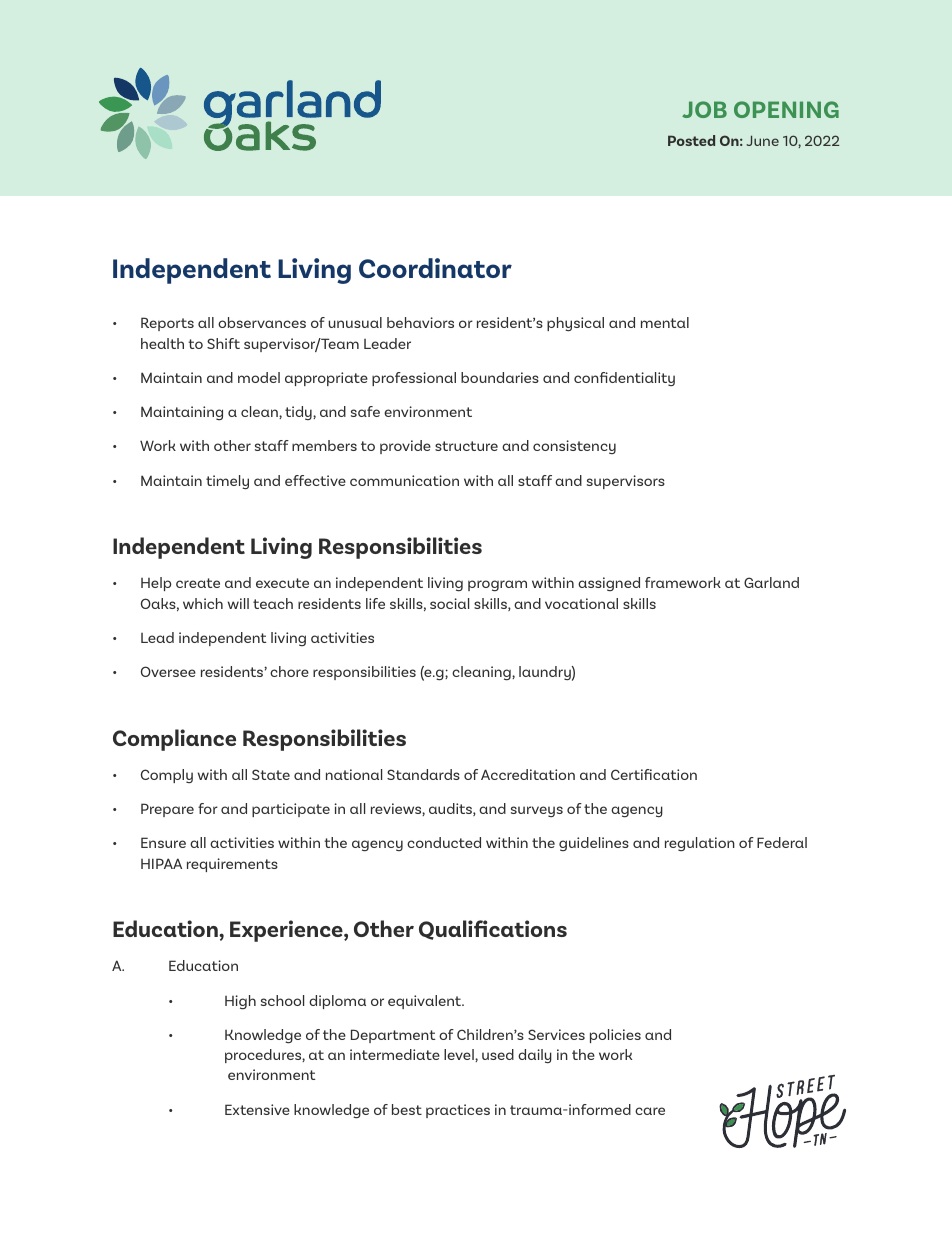  Describe the element at coordinates (466, 446) in the screenshot. I see `structure` at that location.
